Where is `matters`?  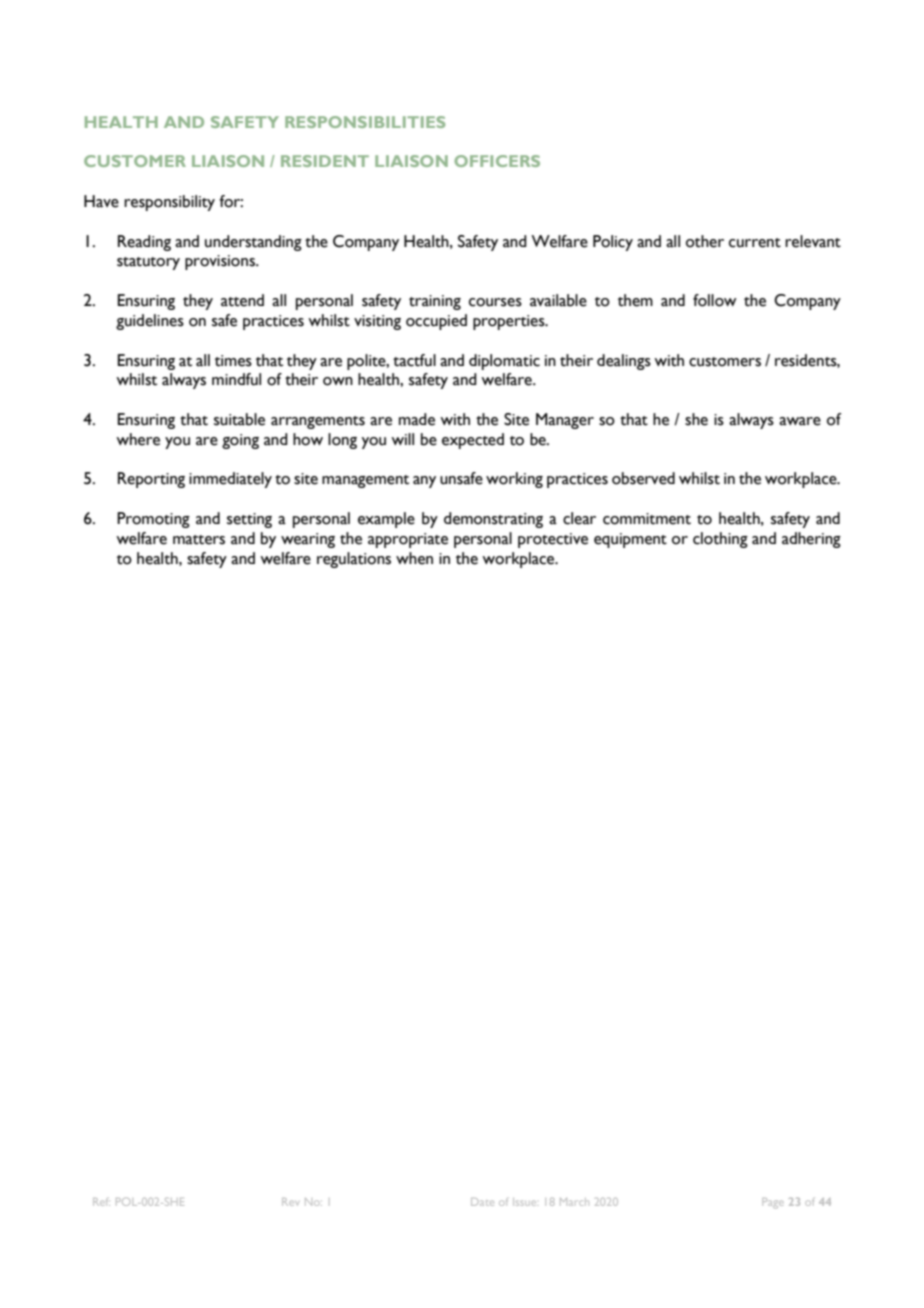 matters is located at coordinates (199, 540).
